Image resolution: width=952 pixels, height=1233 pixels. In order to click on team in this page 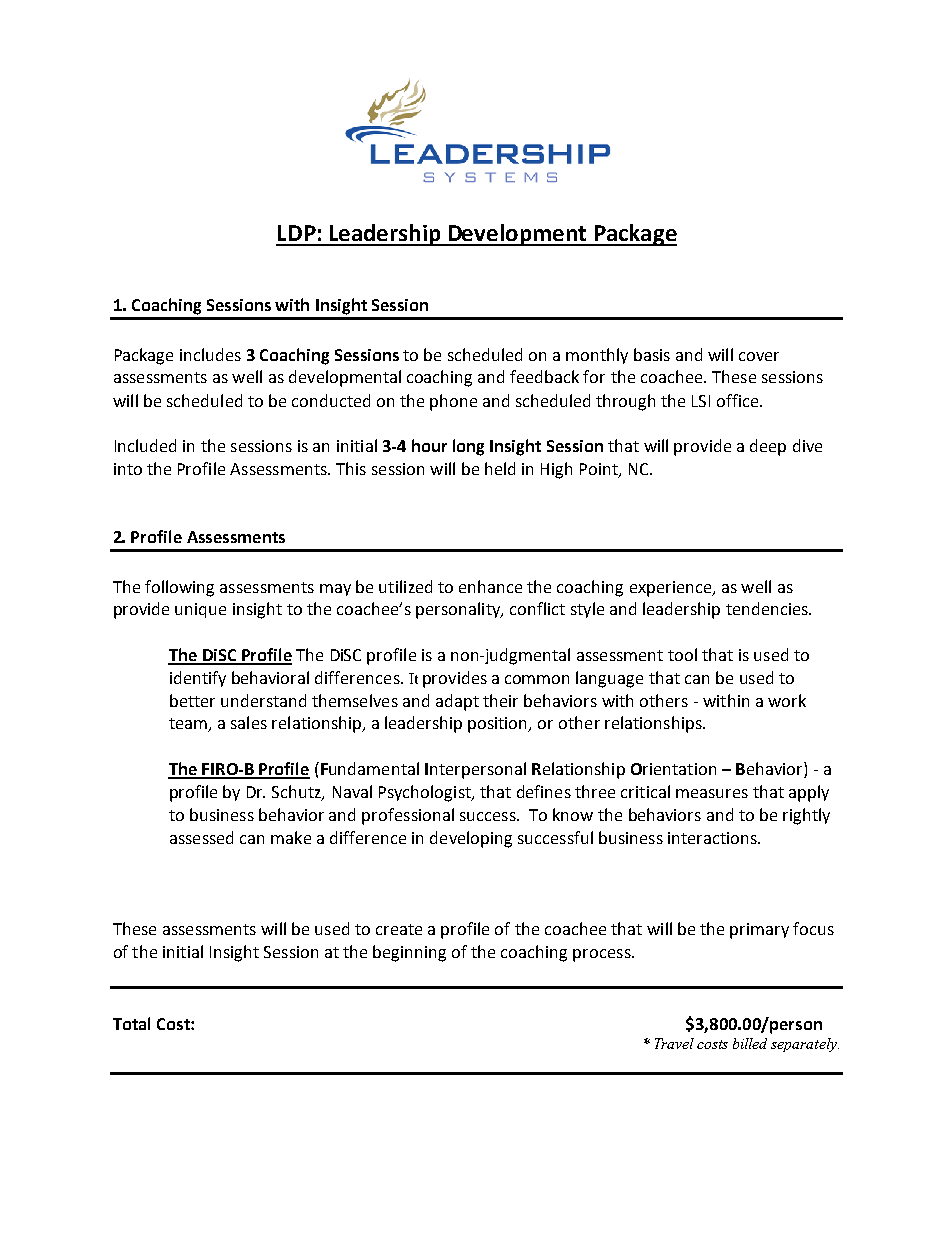, I will do `click(189, 725)`.
